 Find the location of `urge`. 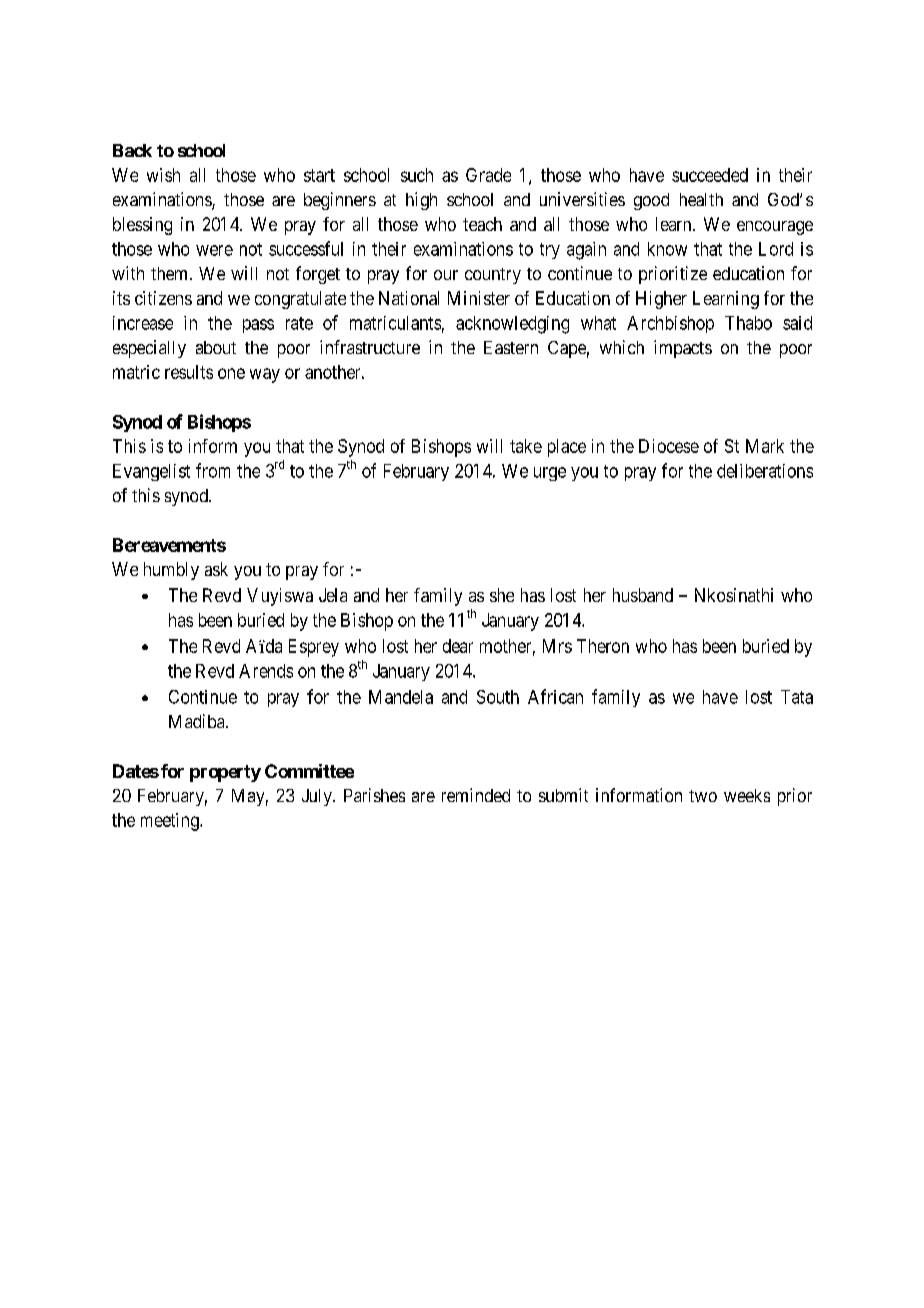

urge is located at coordinates (550, 474).
